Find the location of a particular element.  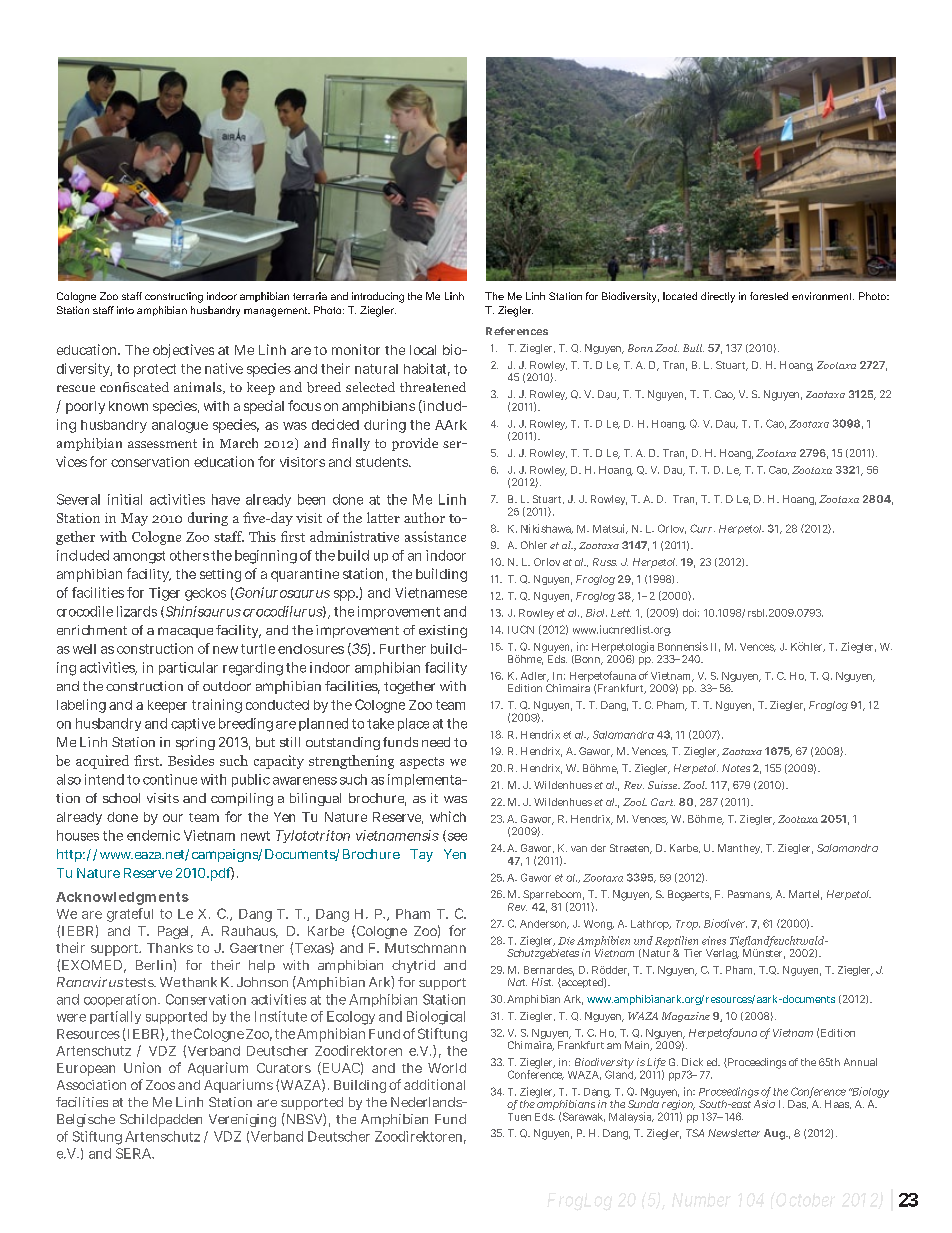

into is located at coordinates (125, 310).
